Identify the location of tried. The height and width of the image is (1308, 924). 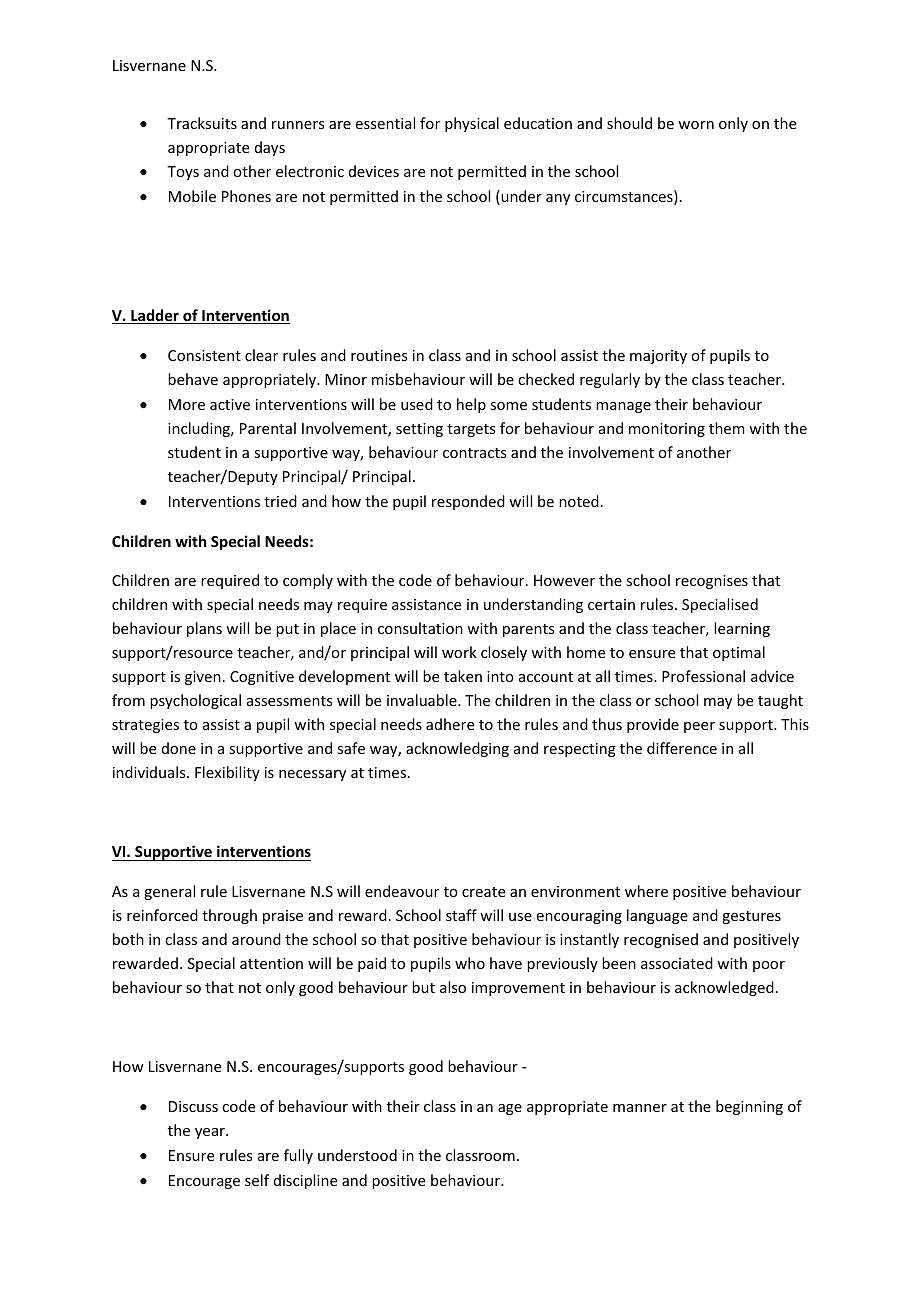
(280, 501).
